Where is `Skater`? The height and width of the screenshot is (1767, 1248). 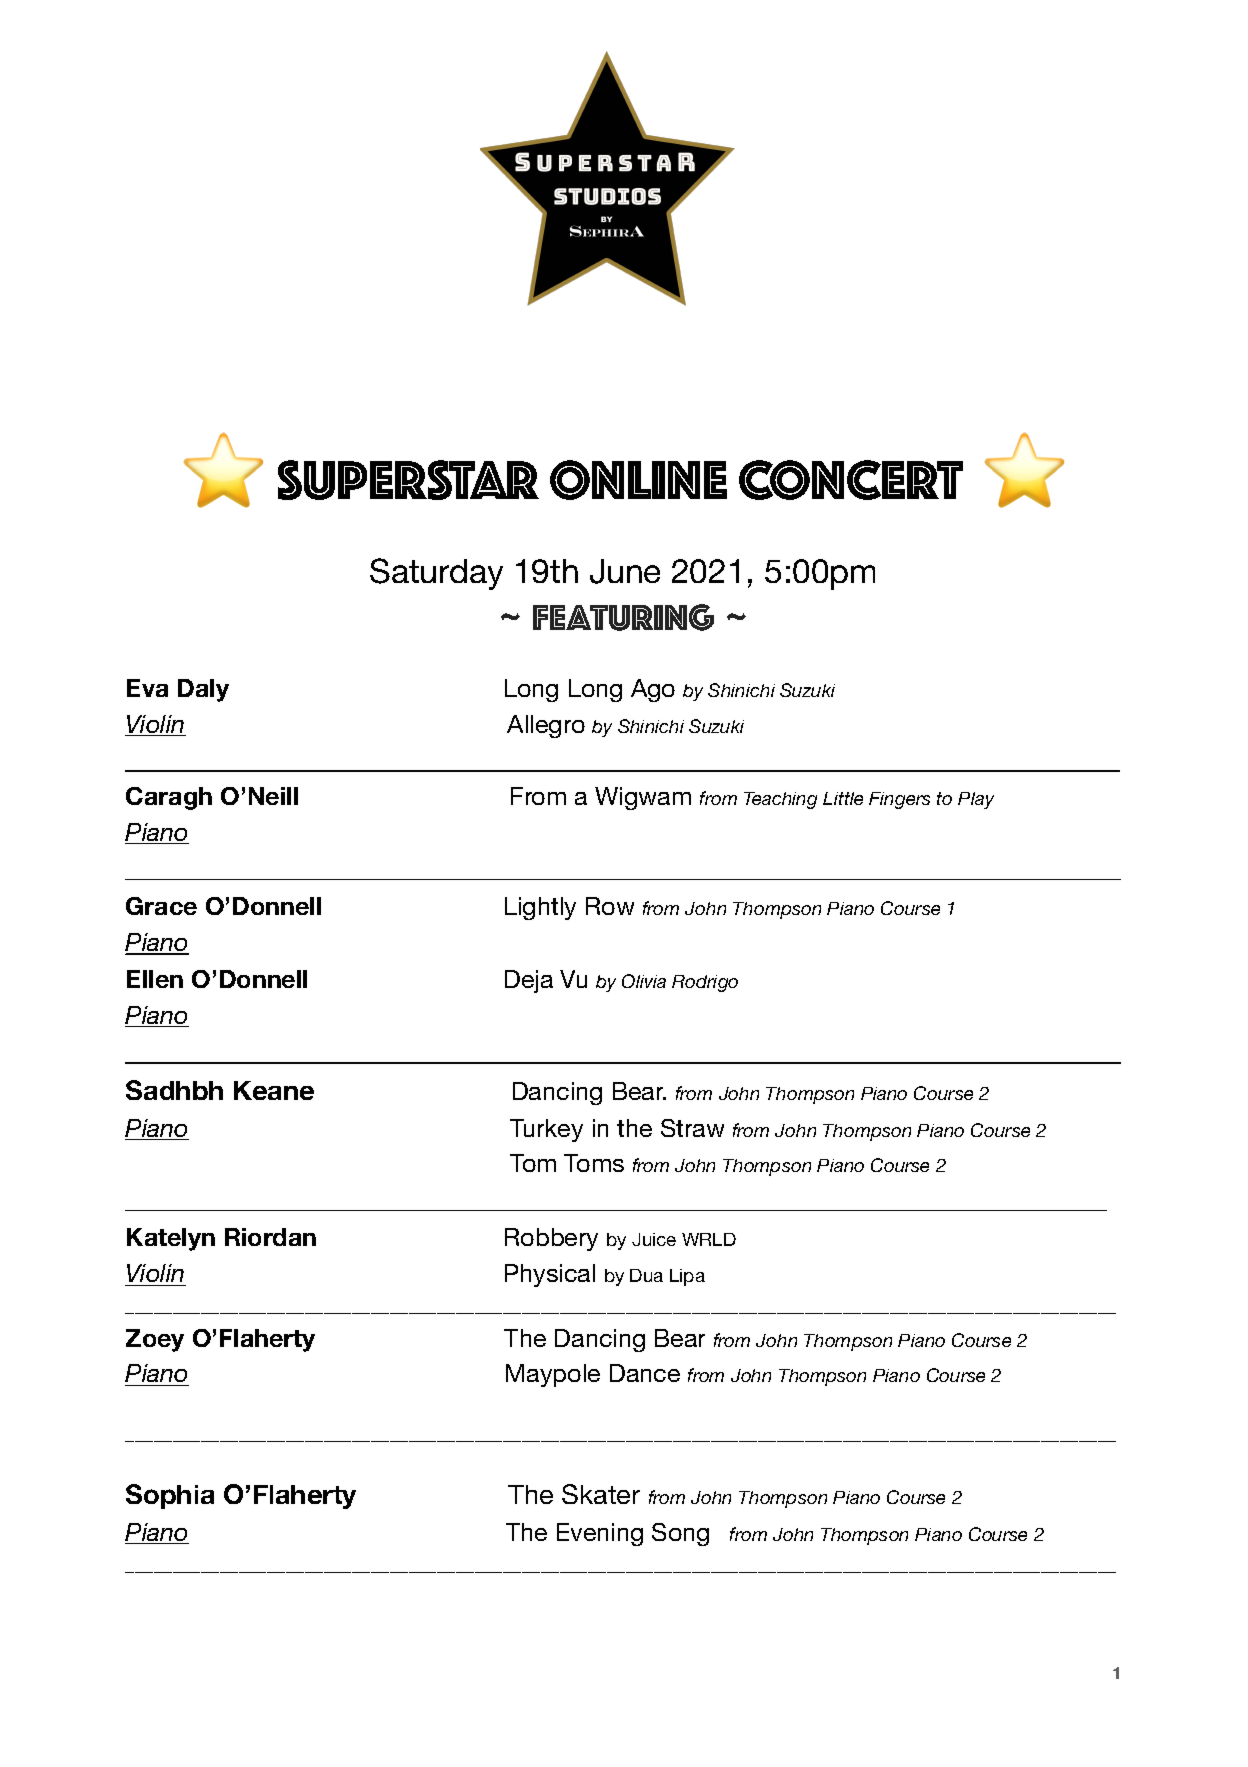 Skater is located at coordinates (601, 1494).
